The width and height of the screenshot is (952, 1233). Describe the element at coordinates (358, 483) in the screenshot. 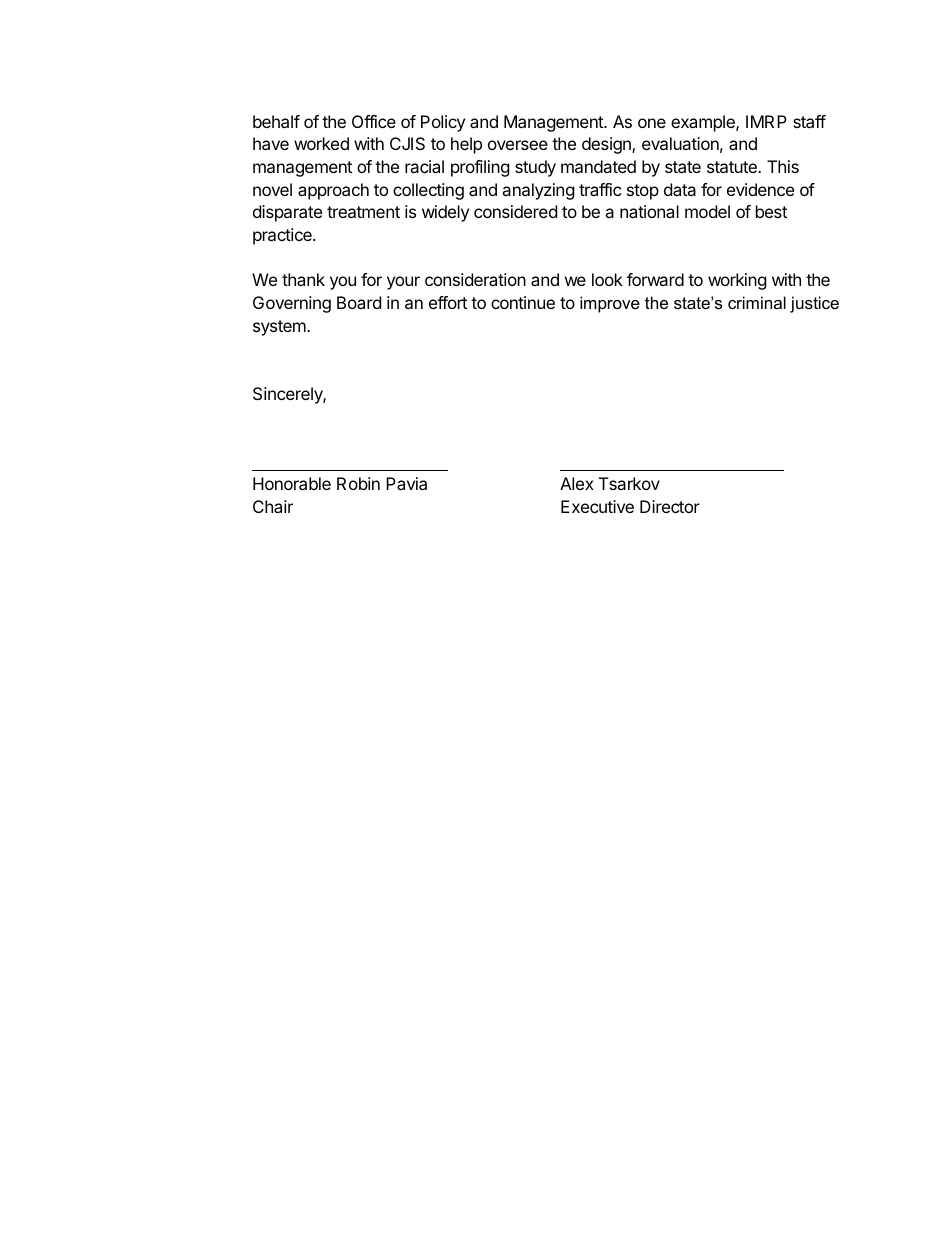

I see `Robin` at that location.
